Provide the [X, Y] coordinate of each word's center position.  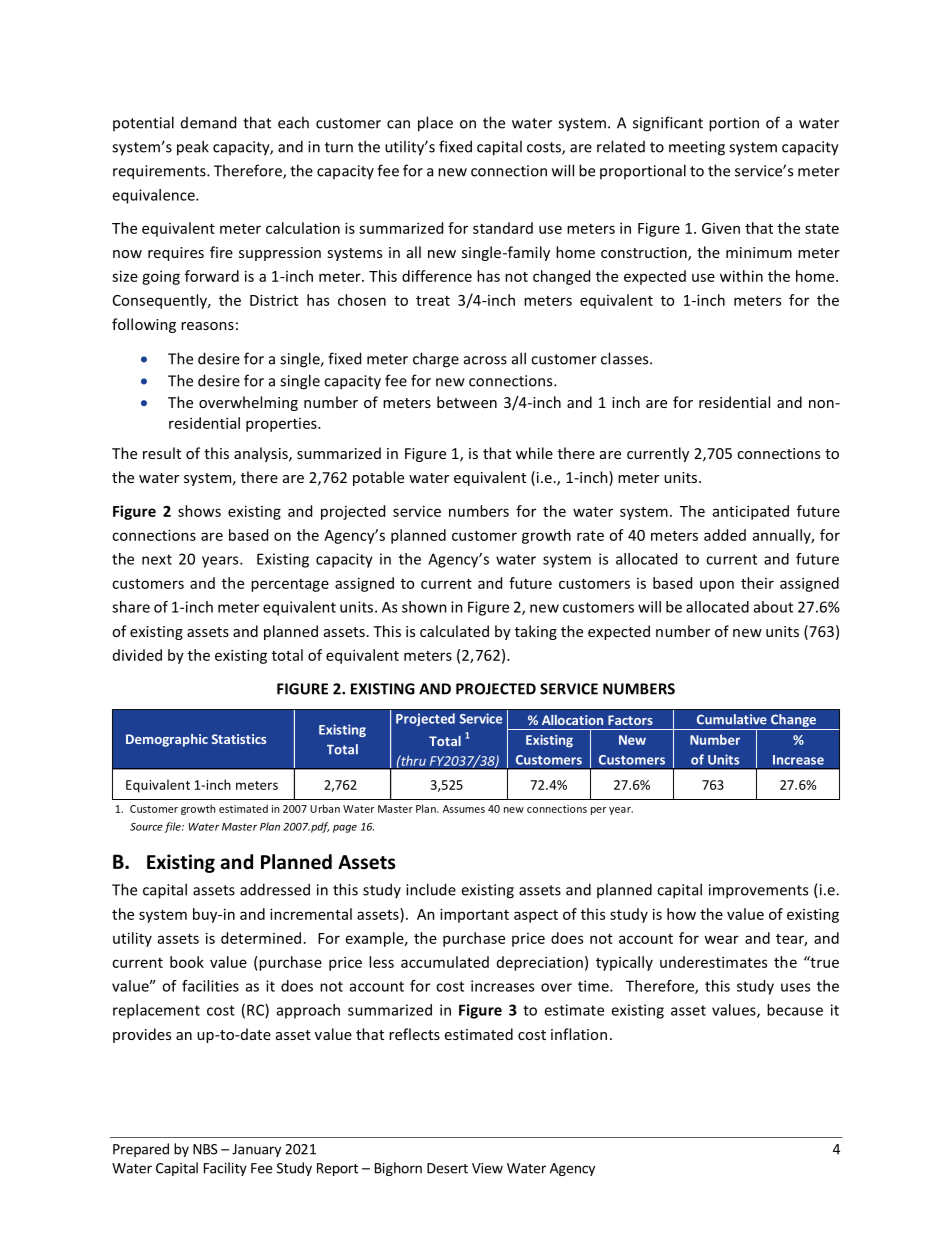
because [795, 1010]
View [487, 1168]
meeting [697, 148]
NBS [205, 1149]
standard [503, 228]
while [534, 453]
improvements [758, 891]
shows [199, 511]
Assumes [464, 809]
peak [193, 148]
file [173, 827]
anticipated [751, 512]
